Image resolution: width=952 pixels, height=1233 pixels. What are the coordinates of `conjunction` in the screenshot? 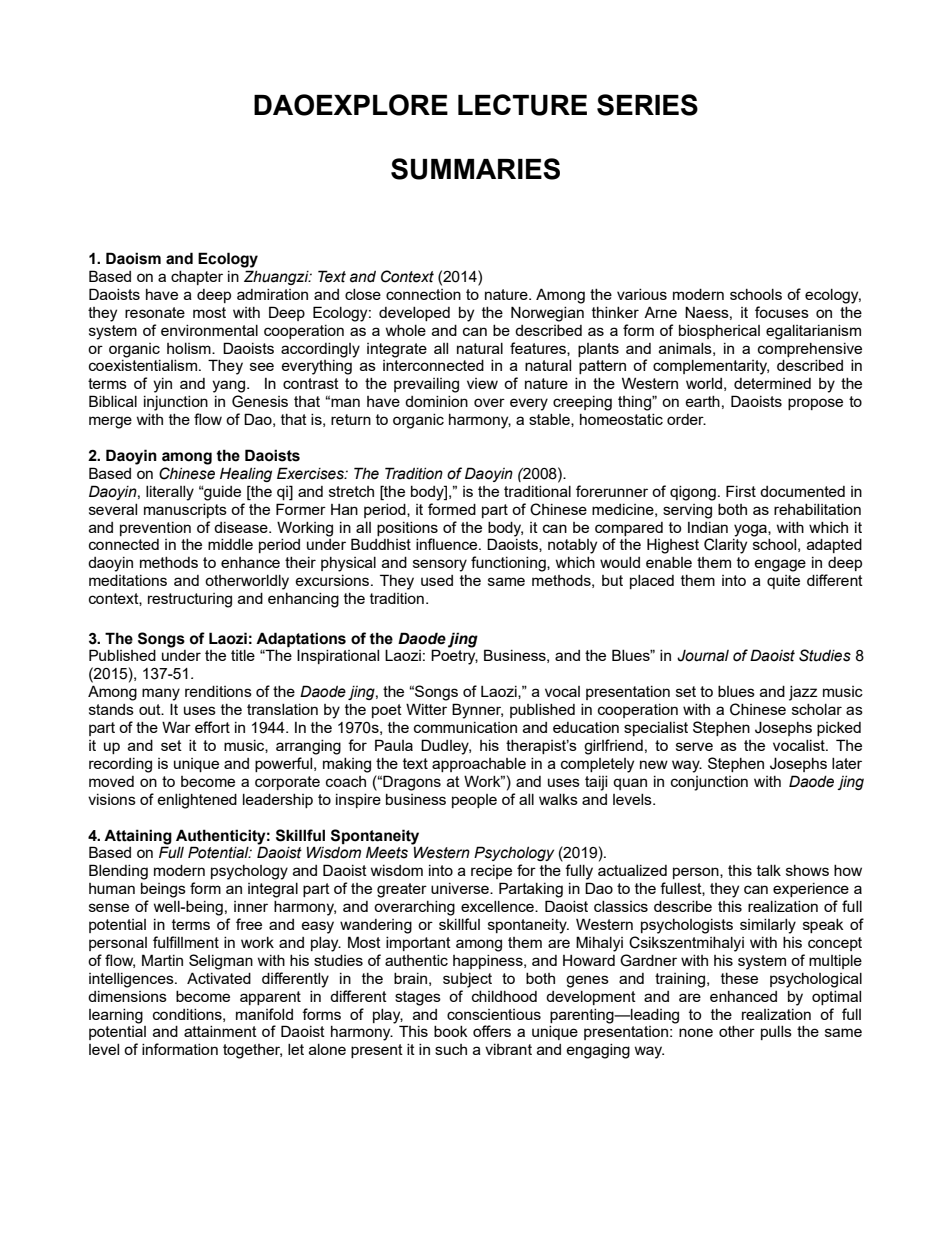 It's located at (709, 783).
